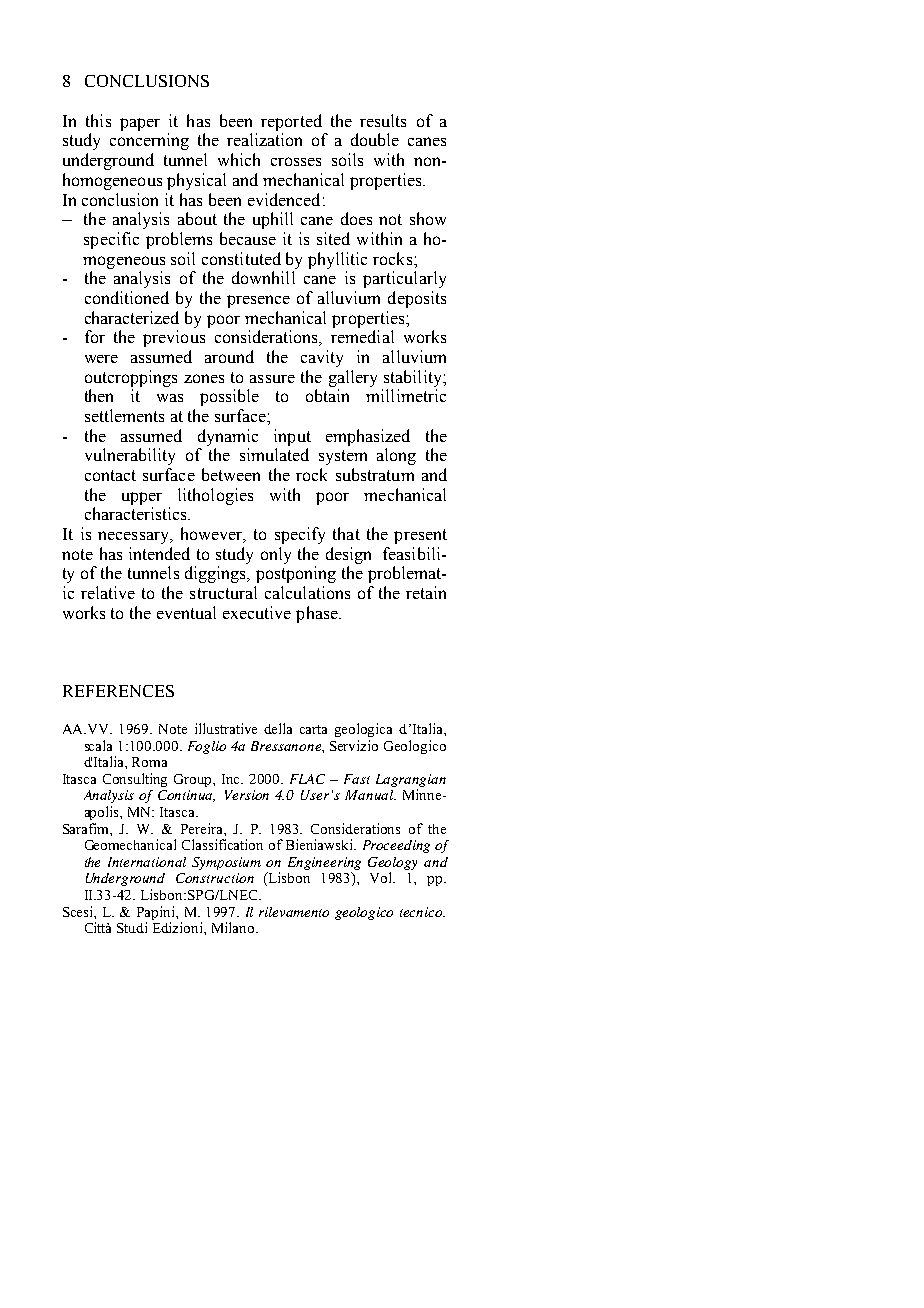  What do you see at coordinates (258, 301) in the page?
I see `presence` at bounding box center [258, 301].
